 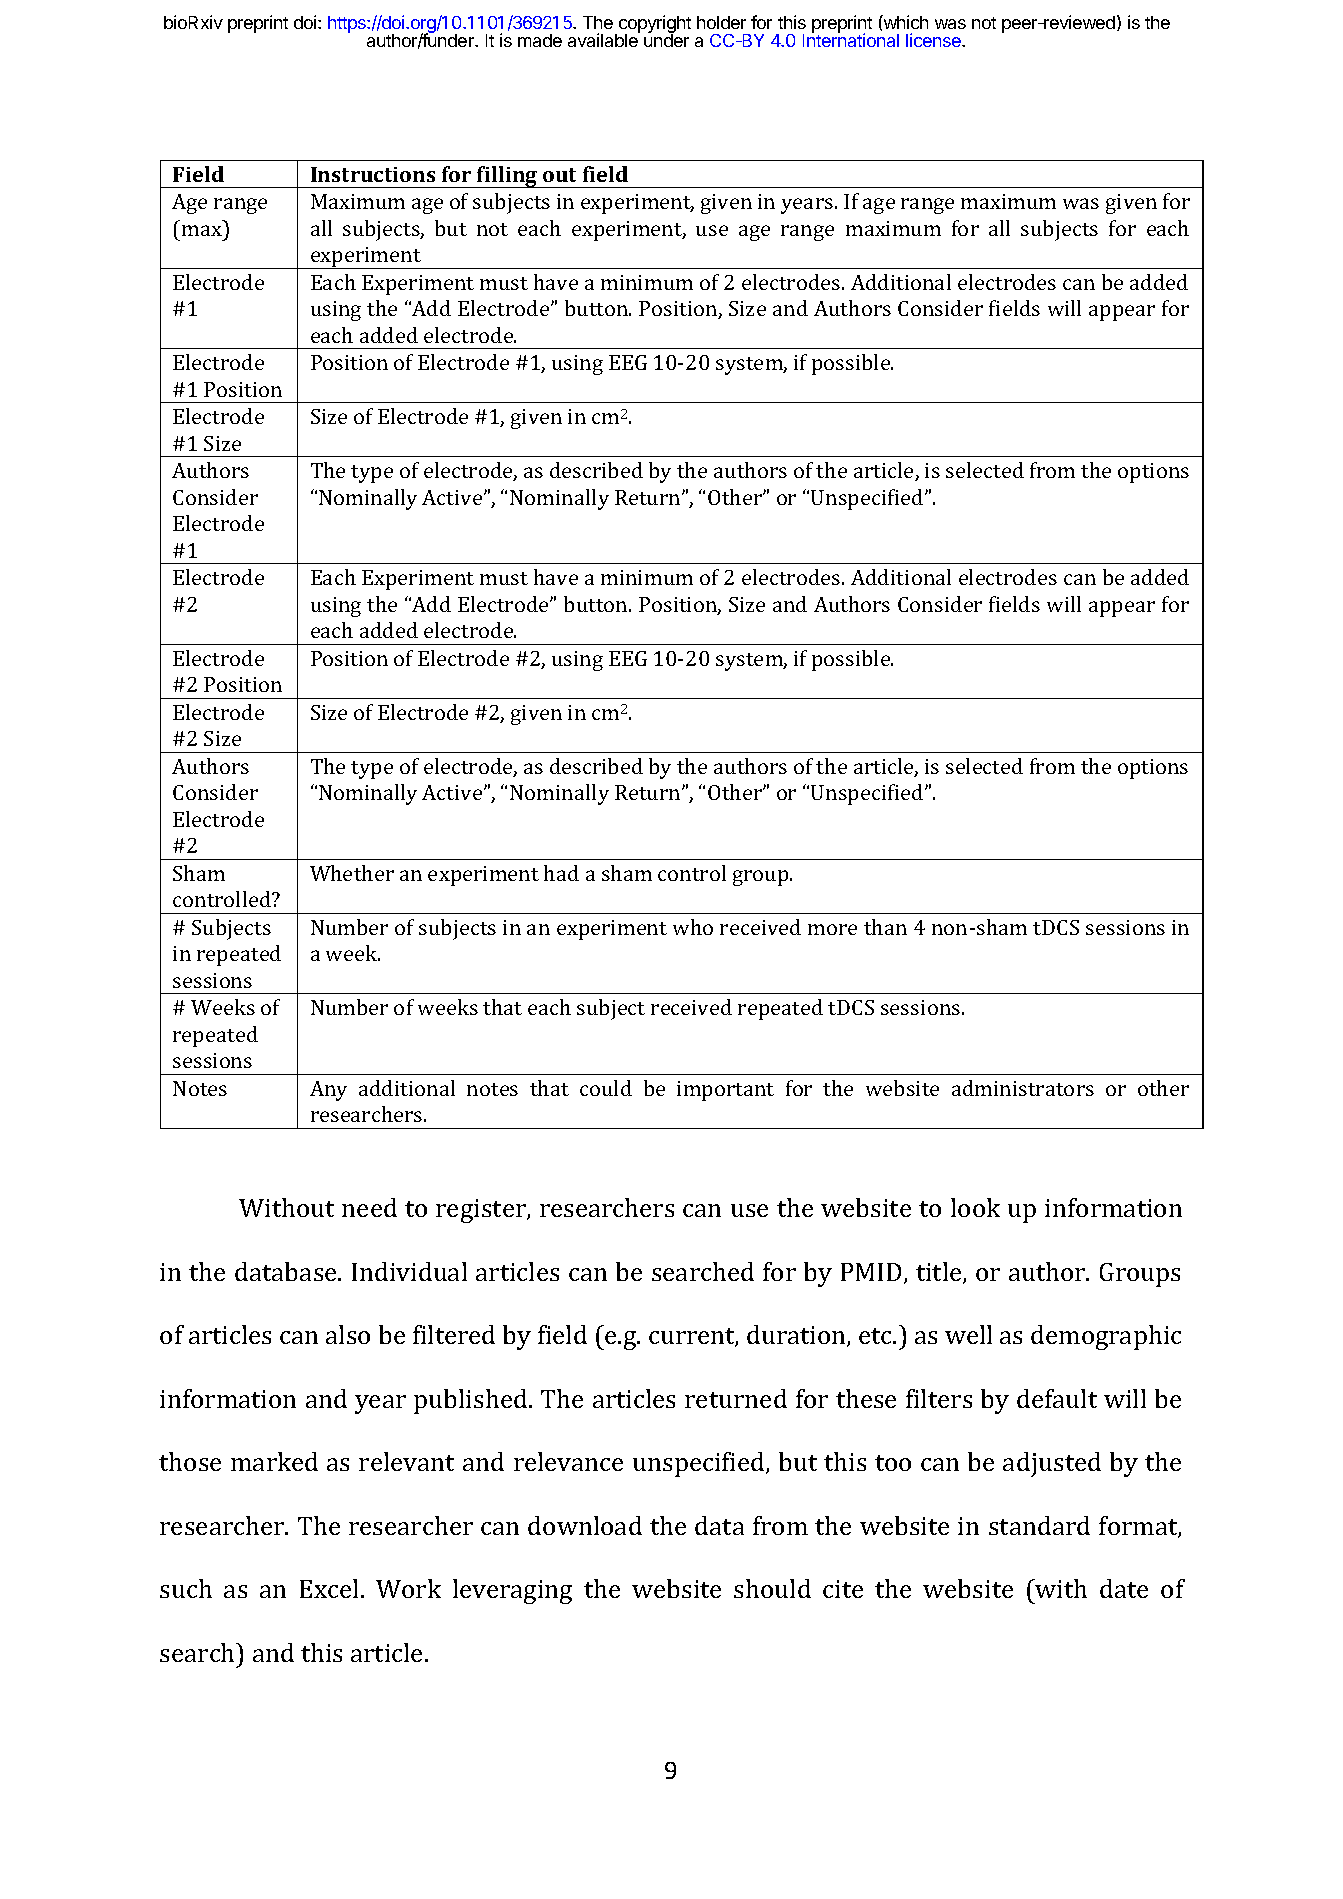 What do you see at coordinates (585, 1525) in the screenshot?
I see `download` at bounding box center [585, 1525].
